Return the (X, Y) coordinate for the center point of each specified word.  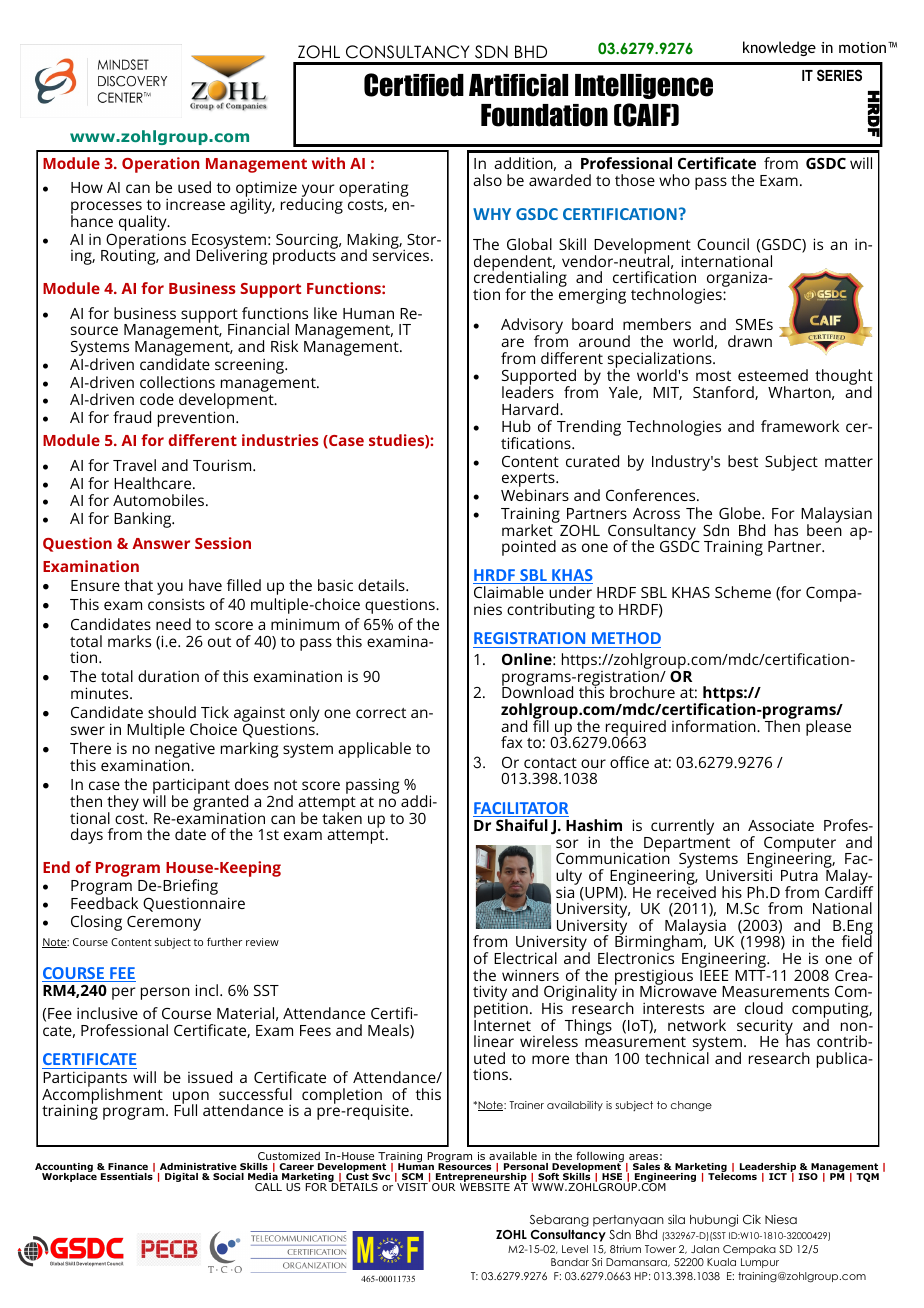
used (194, 187)
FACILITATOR (521, 809)
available (513, 1155)
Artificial (518, 85)
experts (529, 481)
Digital (181, 1177)
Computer (800, 845)
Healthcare (154, 483)
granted (220, 803)
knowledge (779, 48)
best (743, 461)
